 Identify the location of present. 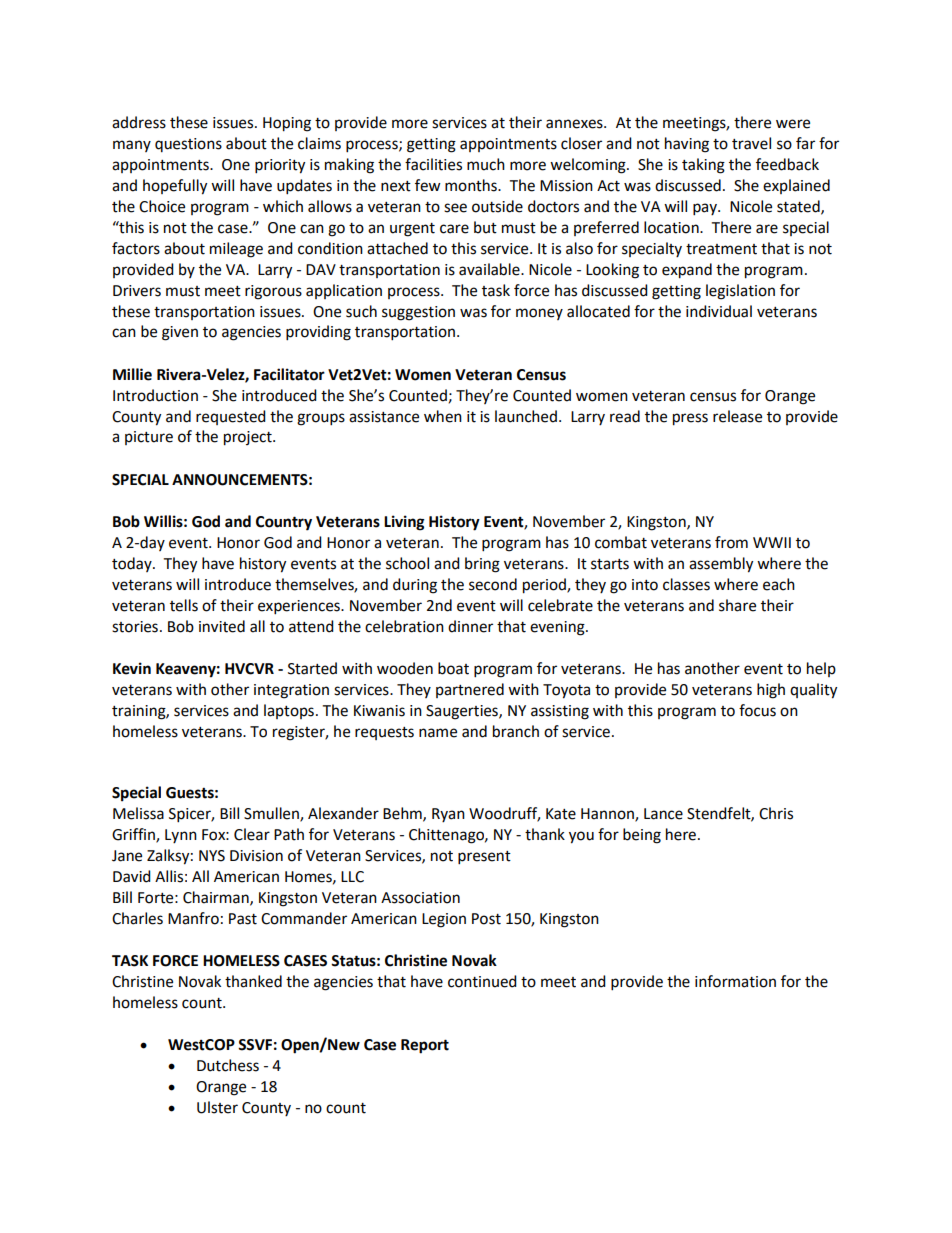
(484, 858).
